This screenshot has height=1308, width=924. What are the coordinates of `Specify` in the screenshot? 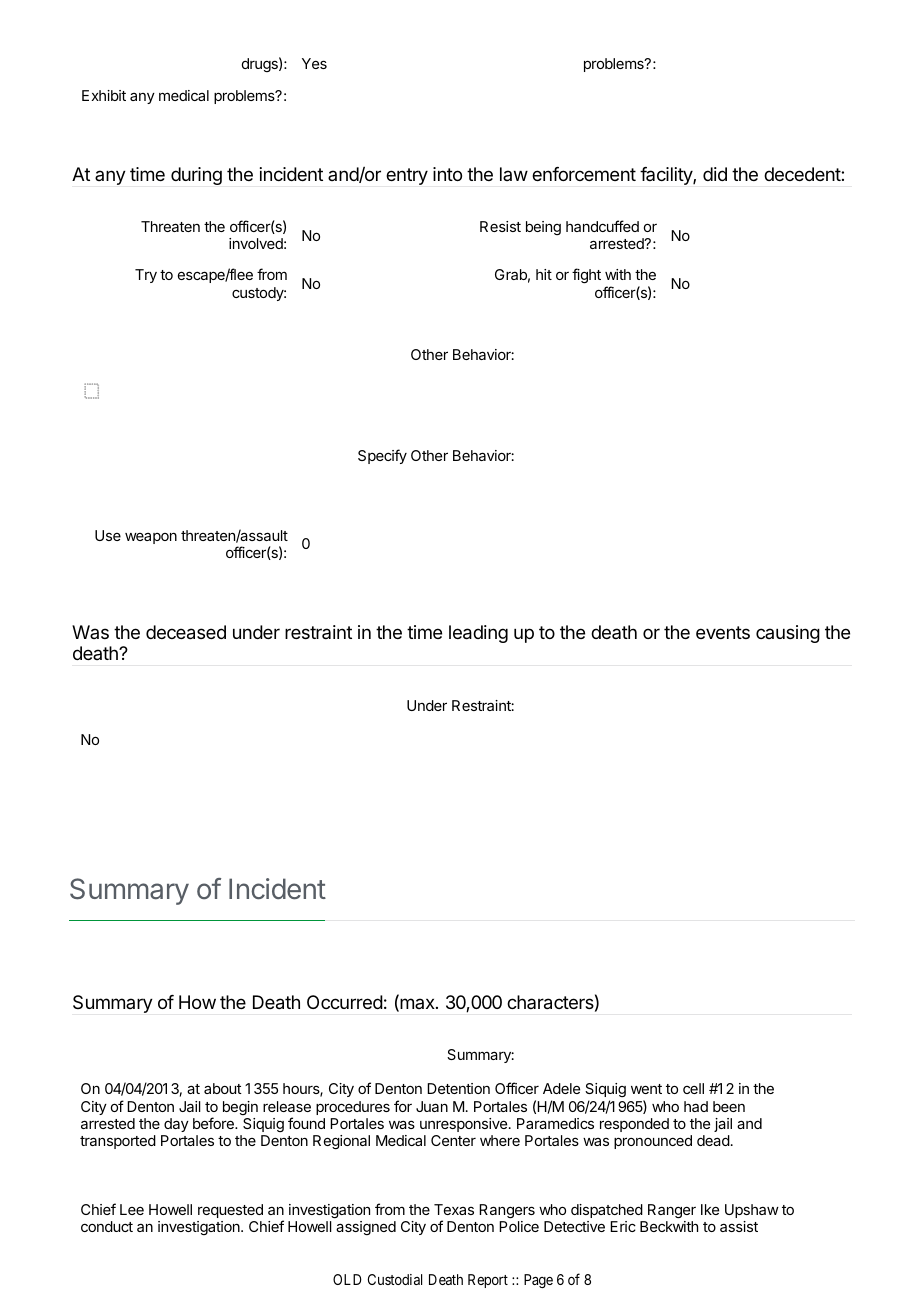 It's located at (382, 456).
